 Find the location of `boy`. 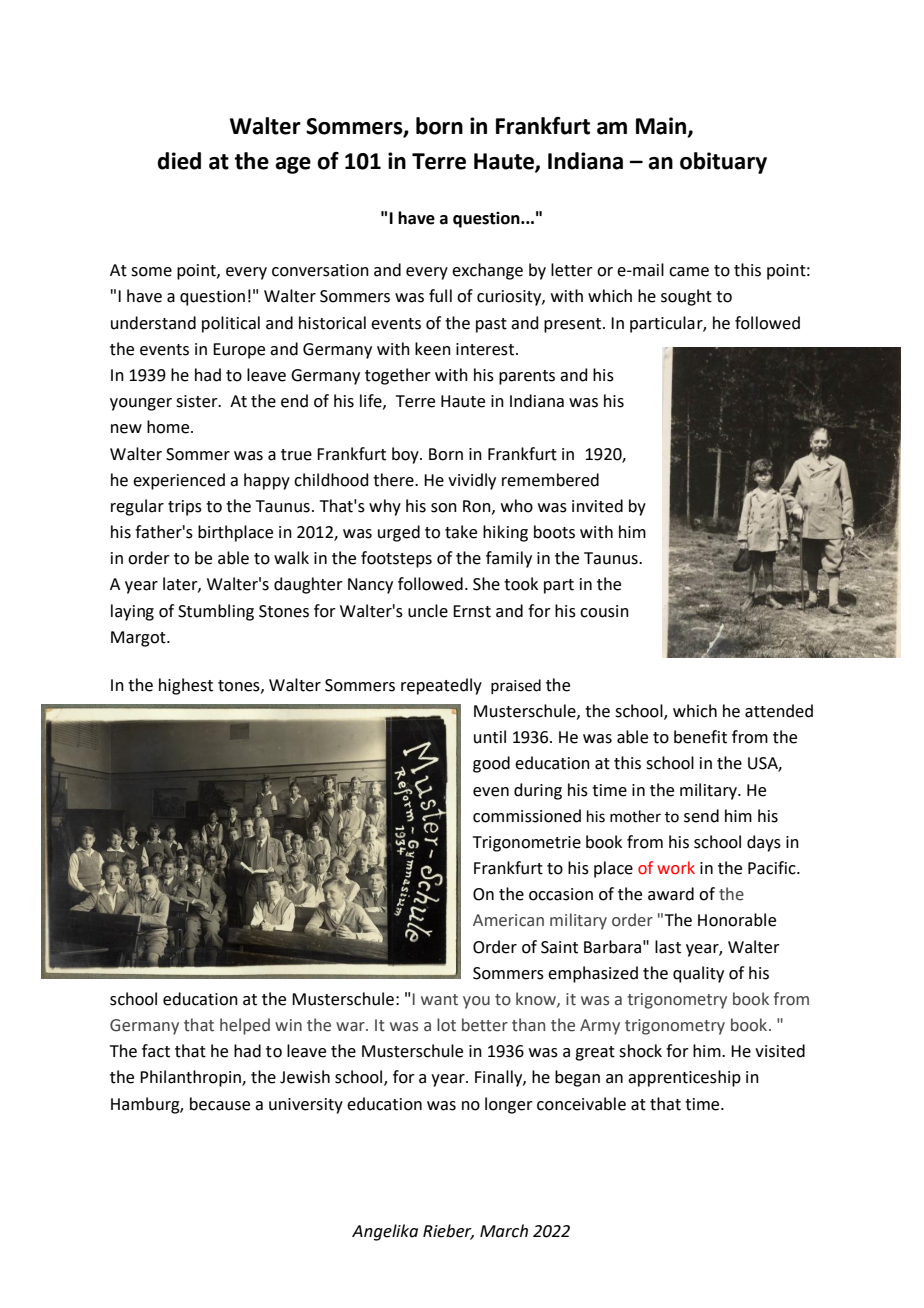

boy is located at coordinates (406, 455).
